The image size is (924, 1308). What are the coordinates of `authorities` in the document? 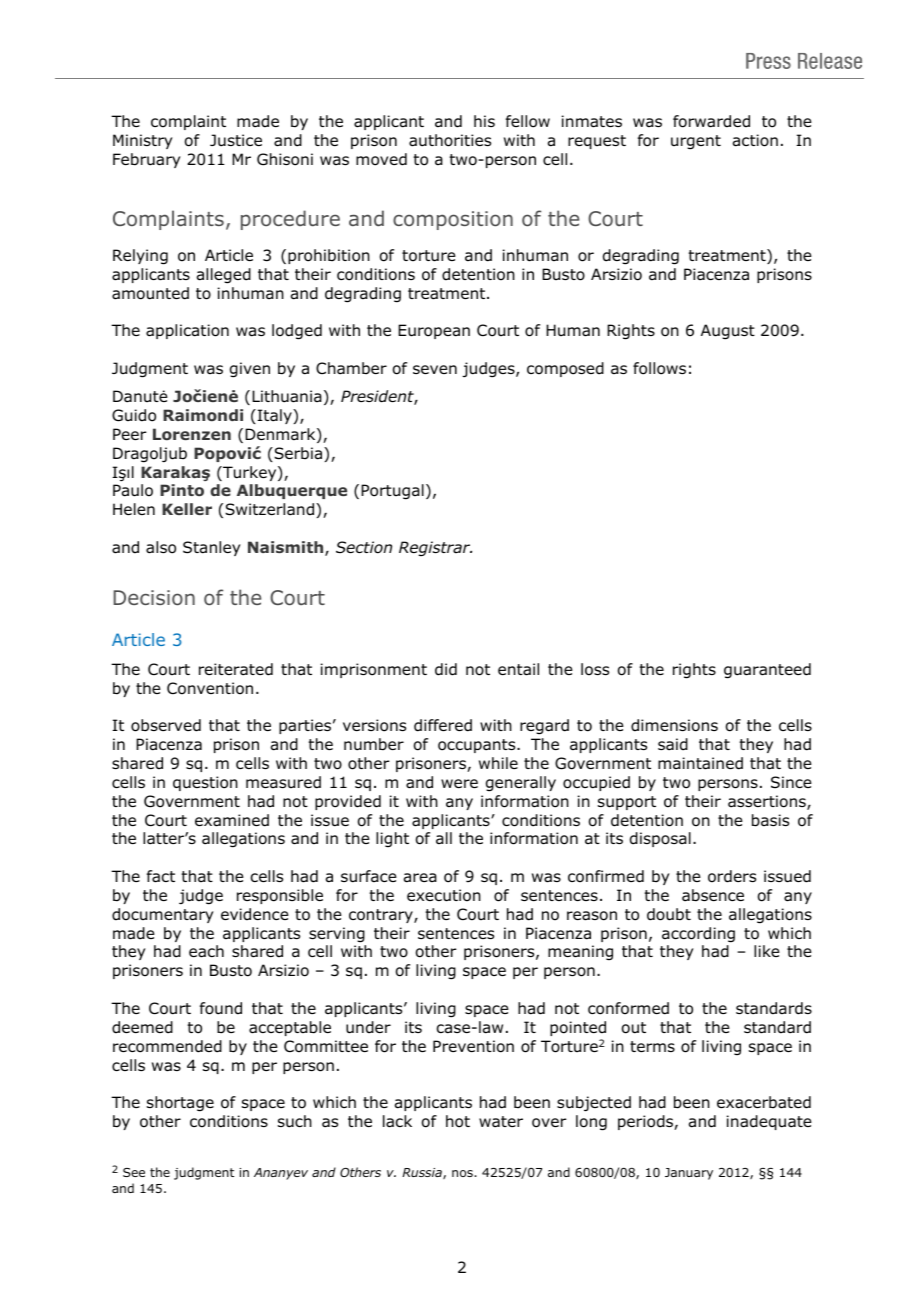 It's located at (450, 140).
